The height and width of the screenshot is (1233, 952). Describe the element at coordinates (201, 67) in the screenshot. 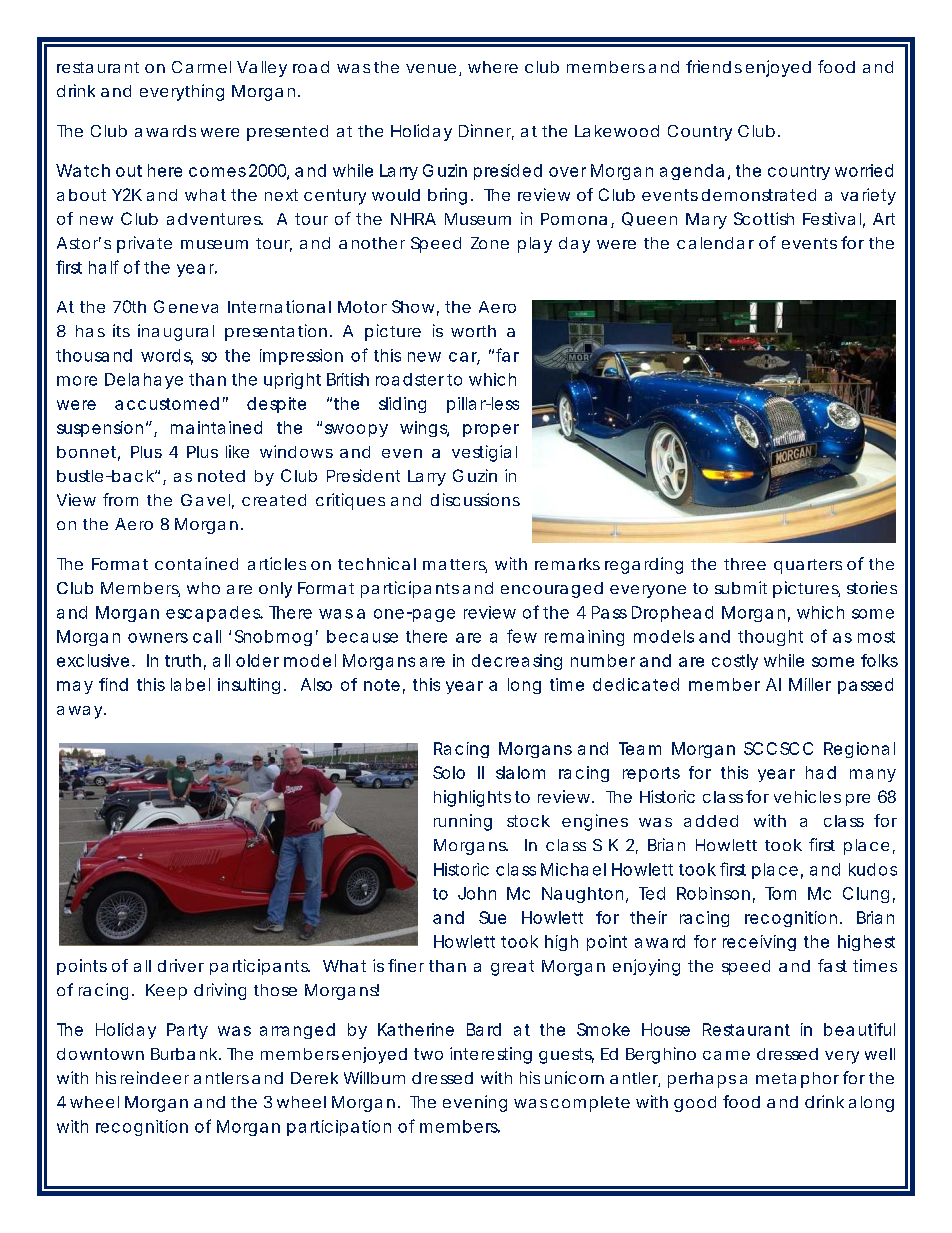

I see `Carmel` at that location.
